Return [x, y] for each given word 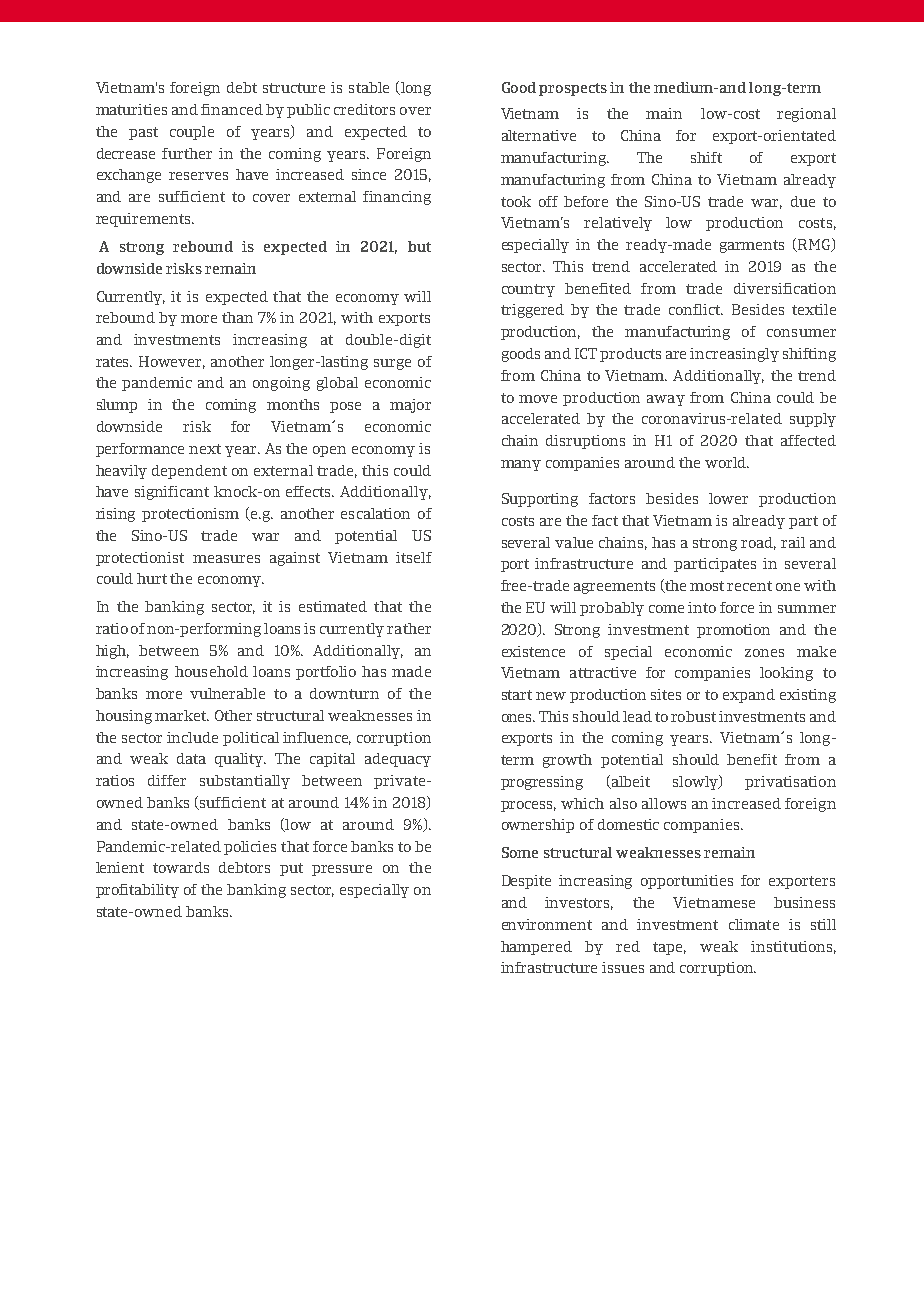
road [758, 543]
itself [414, 557]
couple [192, 133]
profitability [137, 891]
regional [806, 115]
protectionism [190, 515]
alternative [539, 135]
